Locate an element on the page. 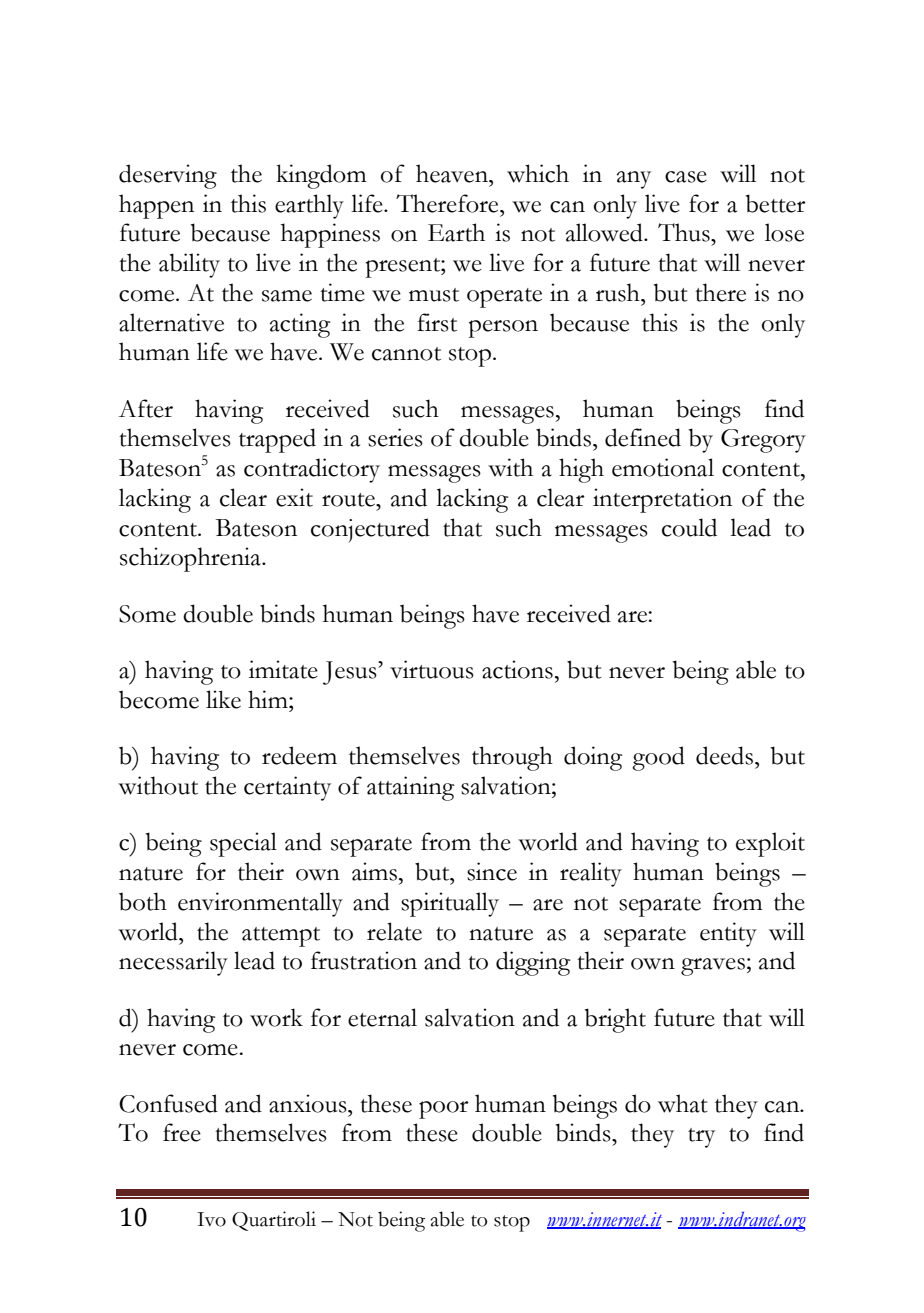 This document has width=924, height=1313. deserving is located at coordinates (168, 176).
